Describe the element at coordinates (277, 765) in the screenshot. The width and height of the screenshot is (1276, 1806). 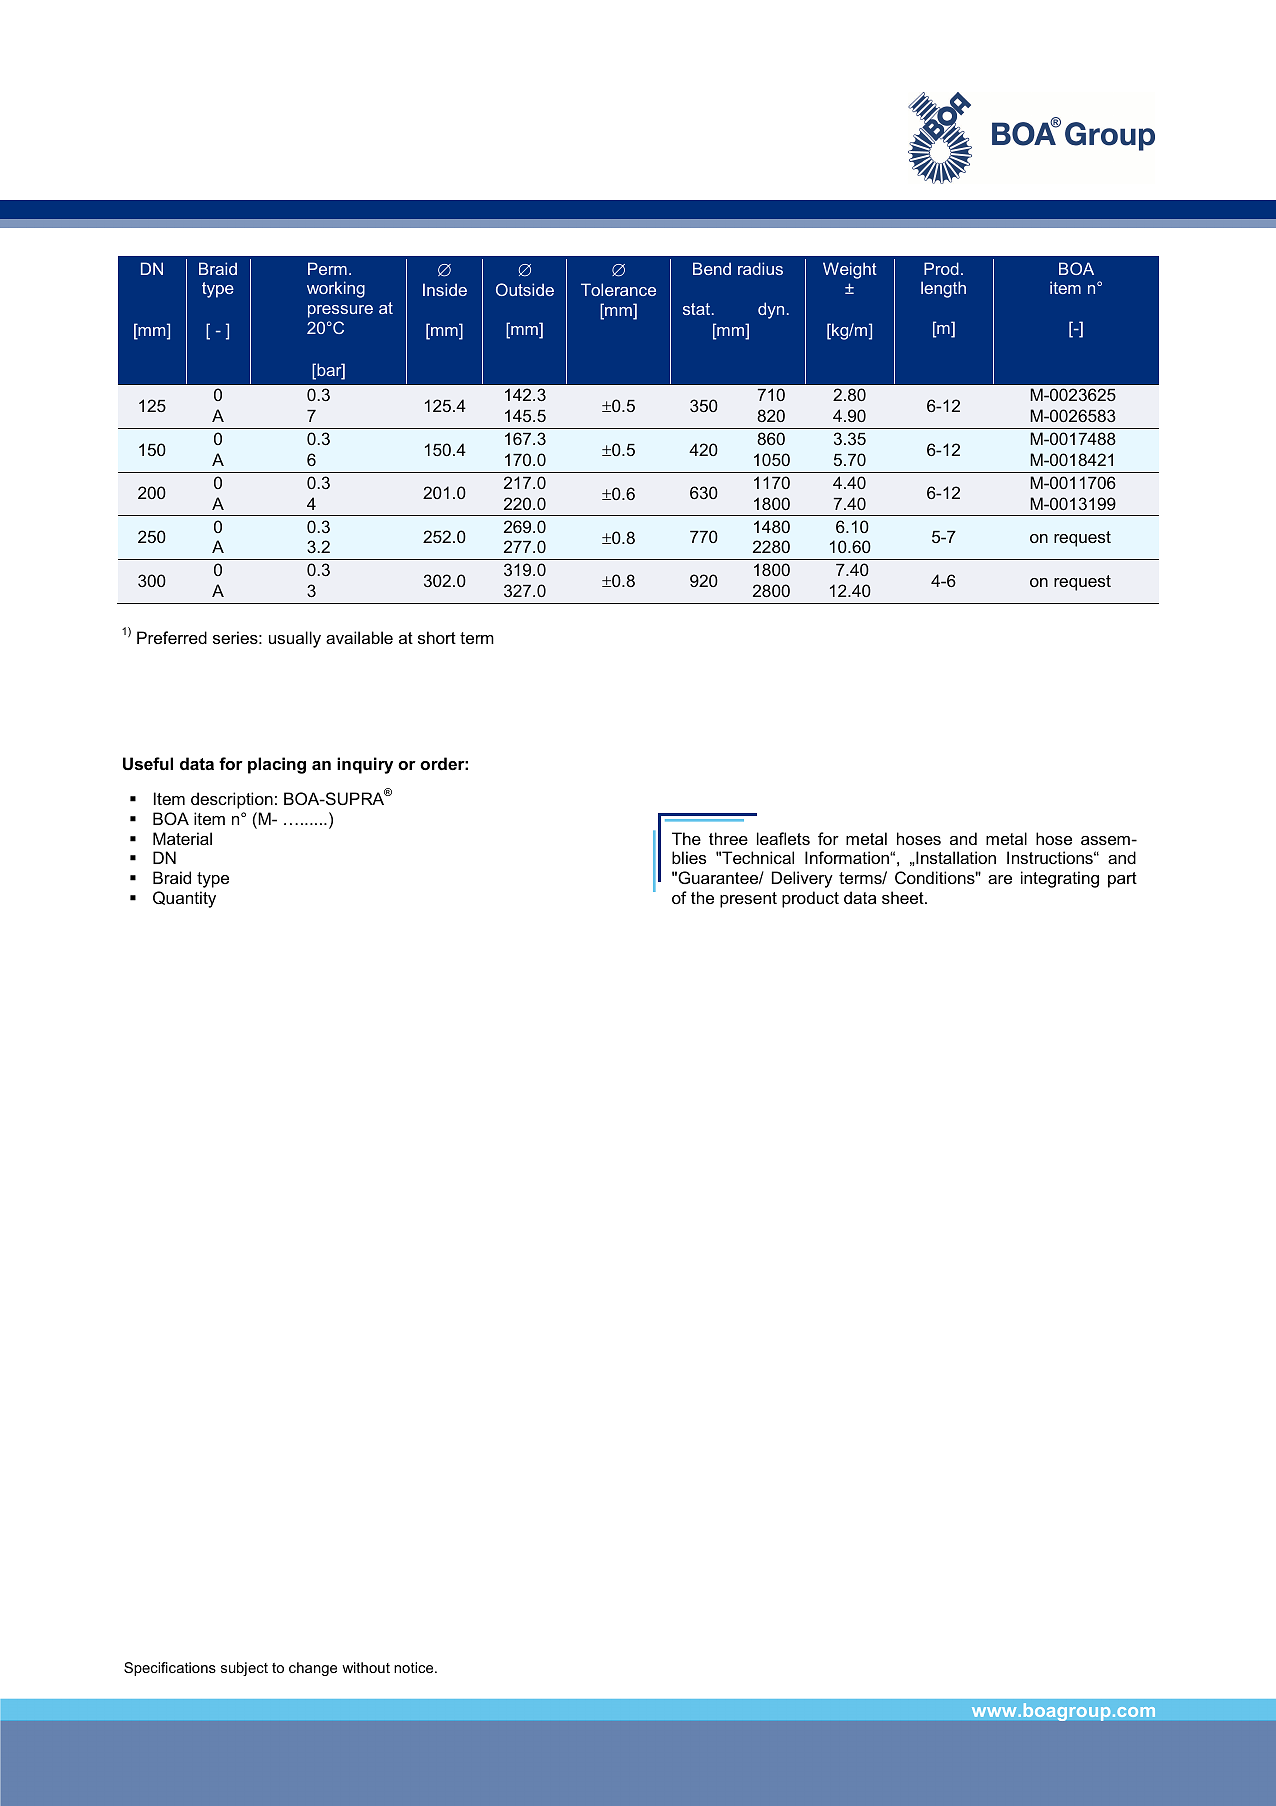
I see `placing` at that location.
